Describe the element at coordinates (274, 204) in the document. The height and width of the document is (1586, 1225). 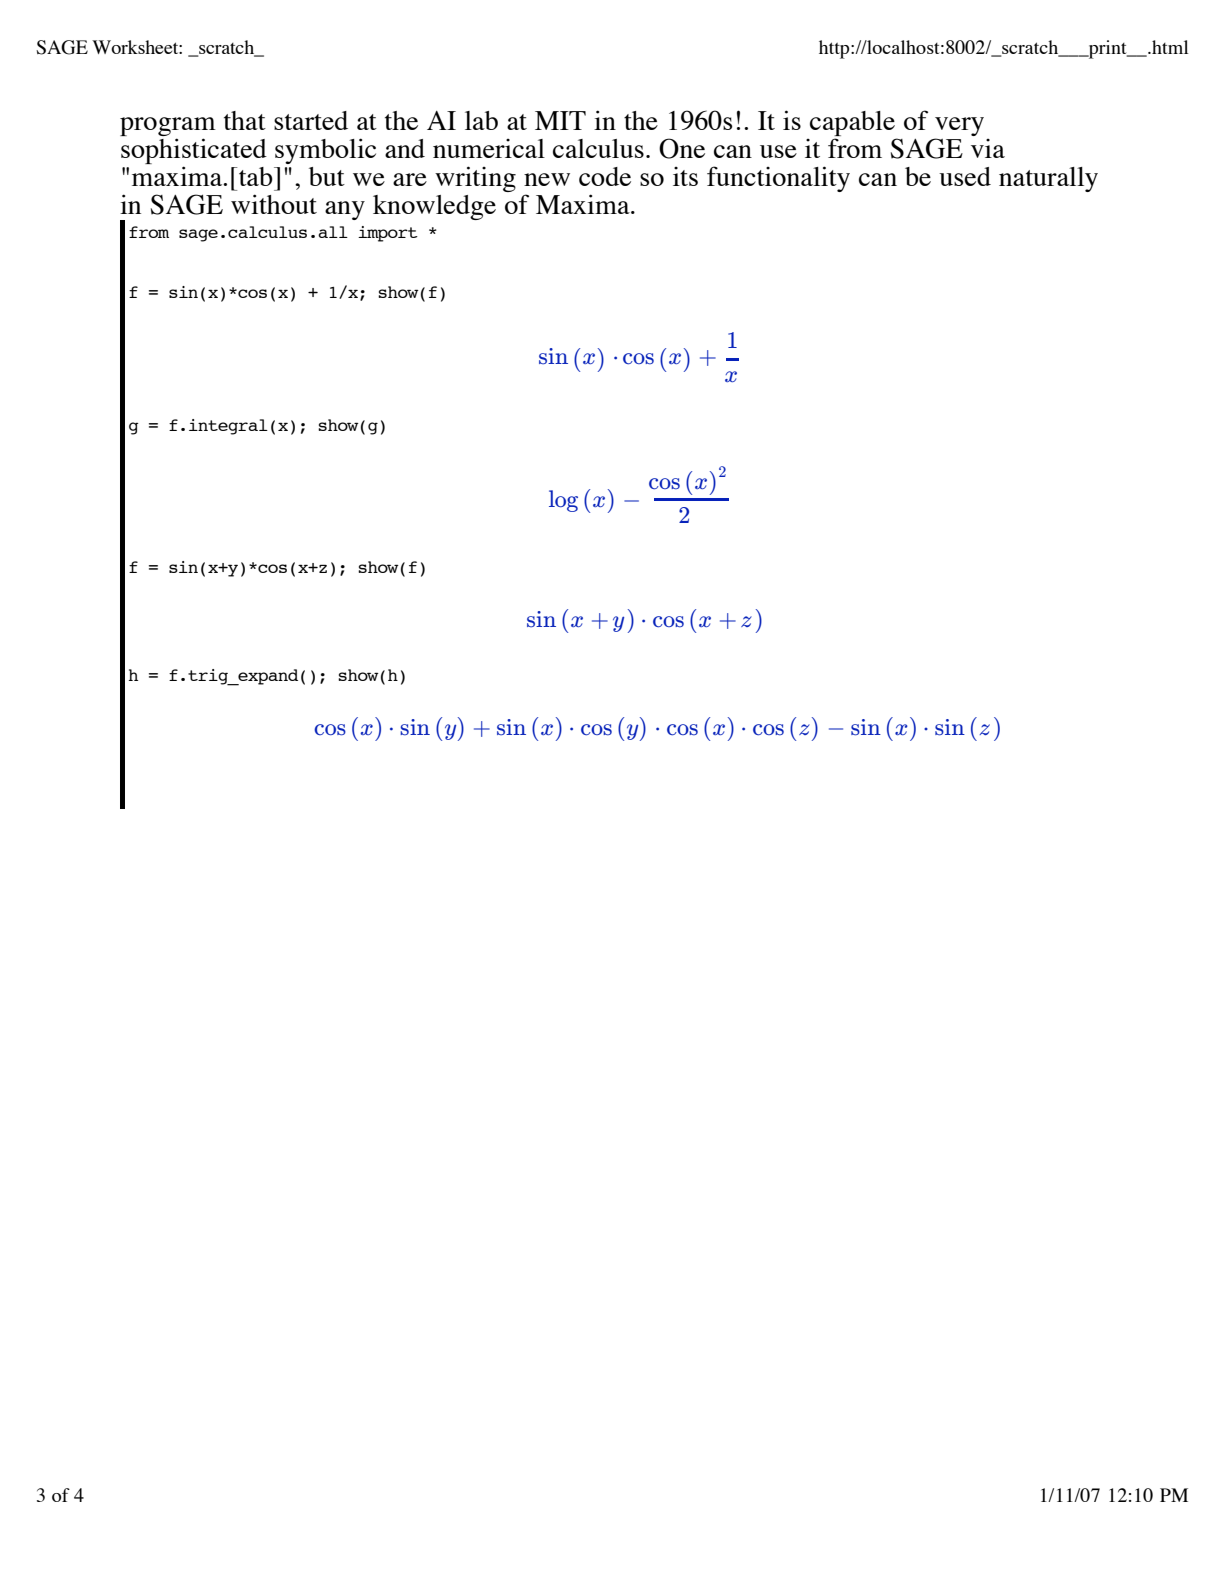
I see `without` at that location.
